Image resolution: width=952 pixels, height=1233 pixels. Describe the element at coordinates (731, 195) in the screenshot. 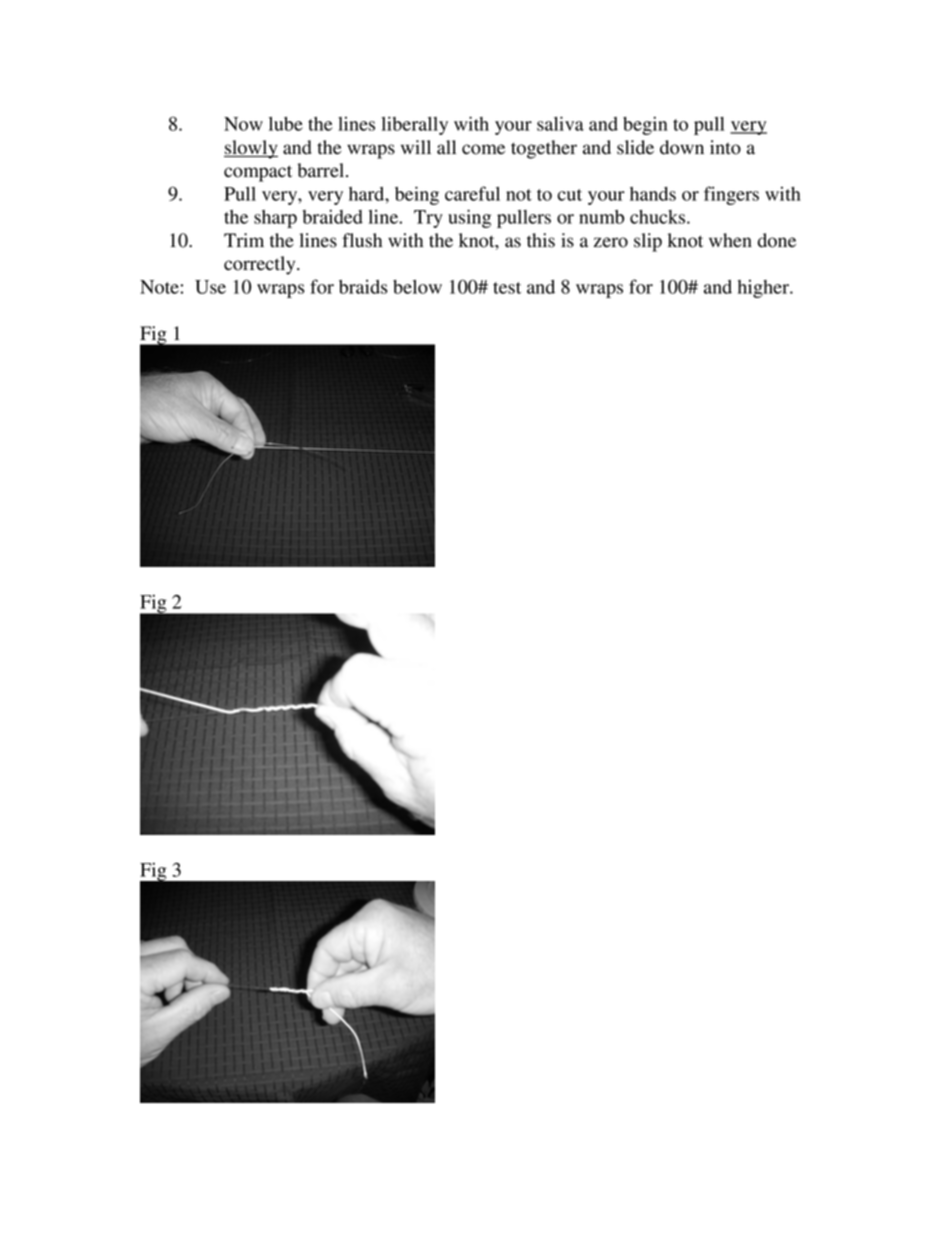

I see `fingers` at that location.
